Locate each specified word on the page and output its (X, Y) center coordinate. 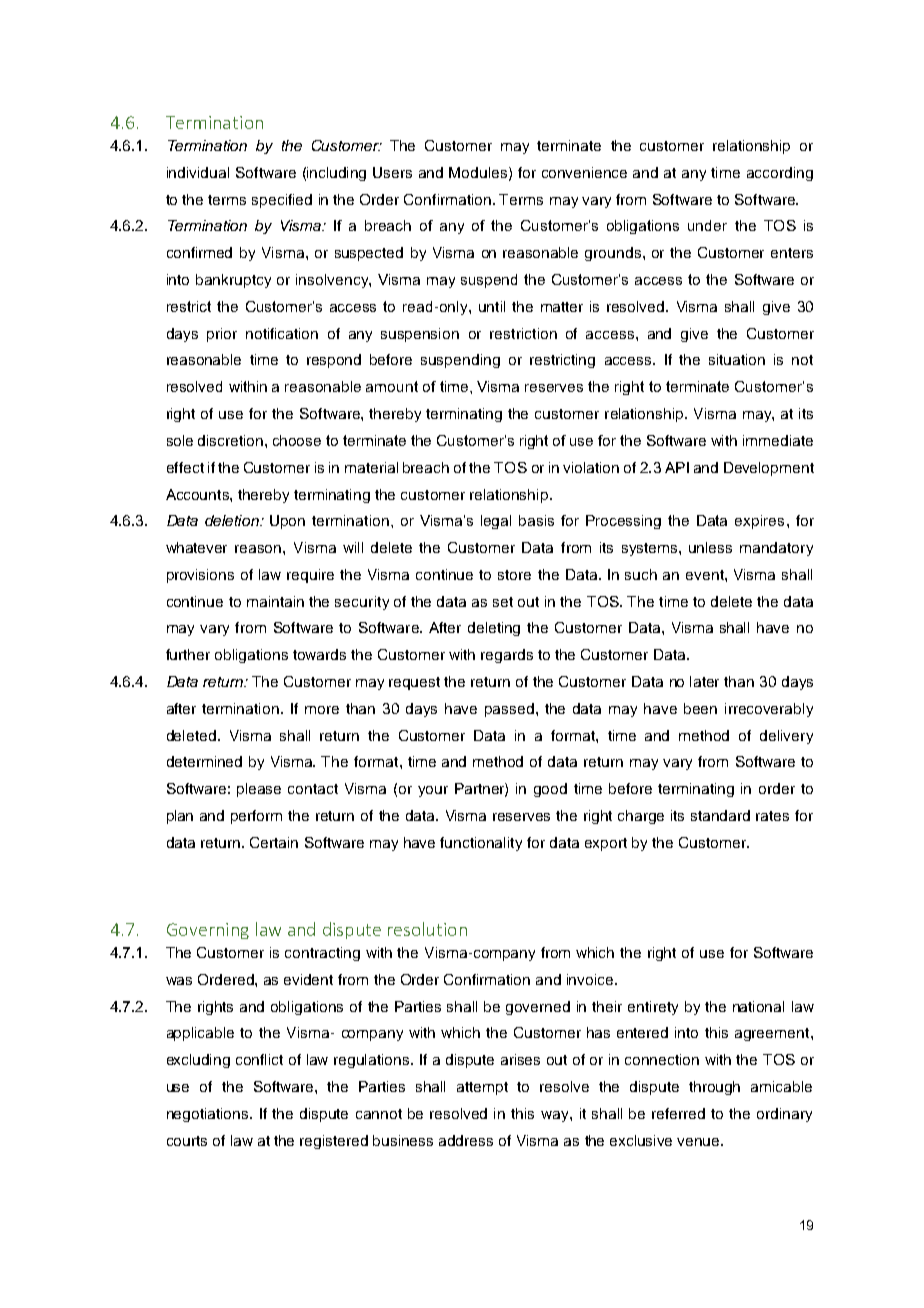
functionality (481, 844)
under (707, 225)
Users (392, 172)
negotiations (209, 1115)
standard (720, 815)
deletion (233, 520)
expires (759, 522)
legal (496, 522)
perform (256, 817)
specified (282, 201)
